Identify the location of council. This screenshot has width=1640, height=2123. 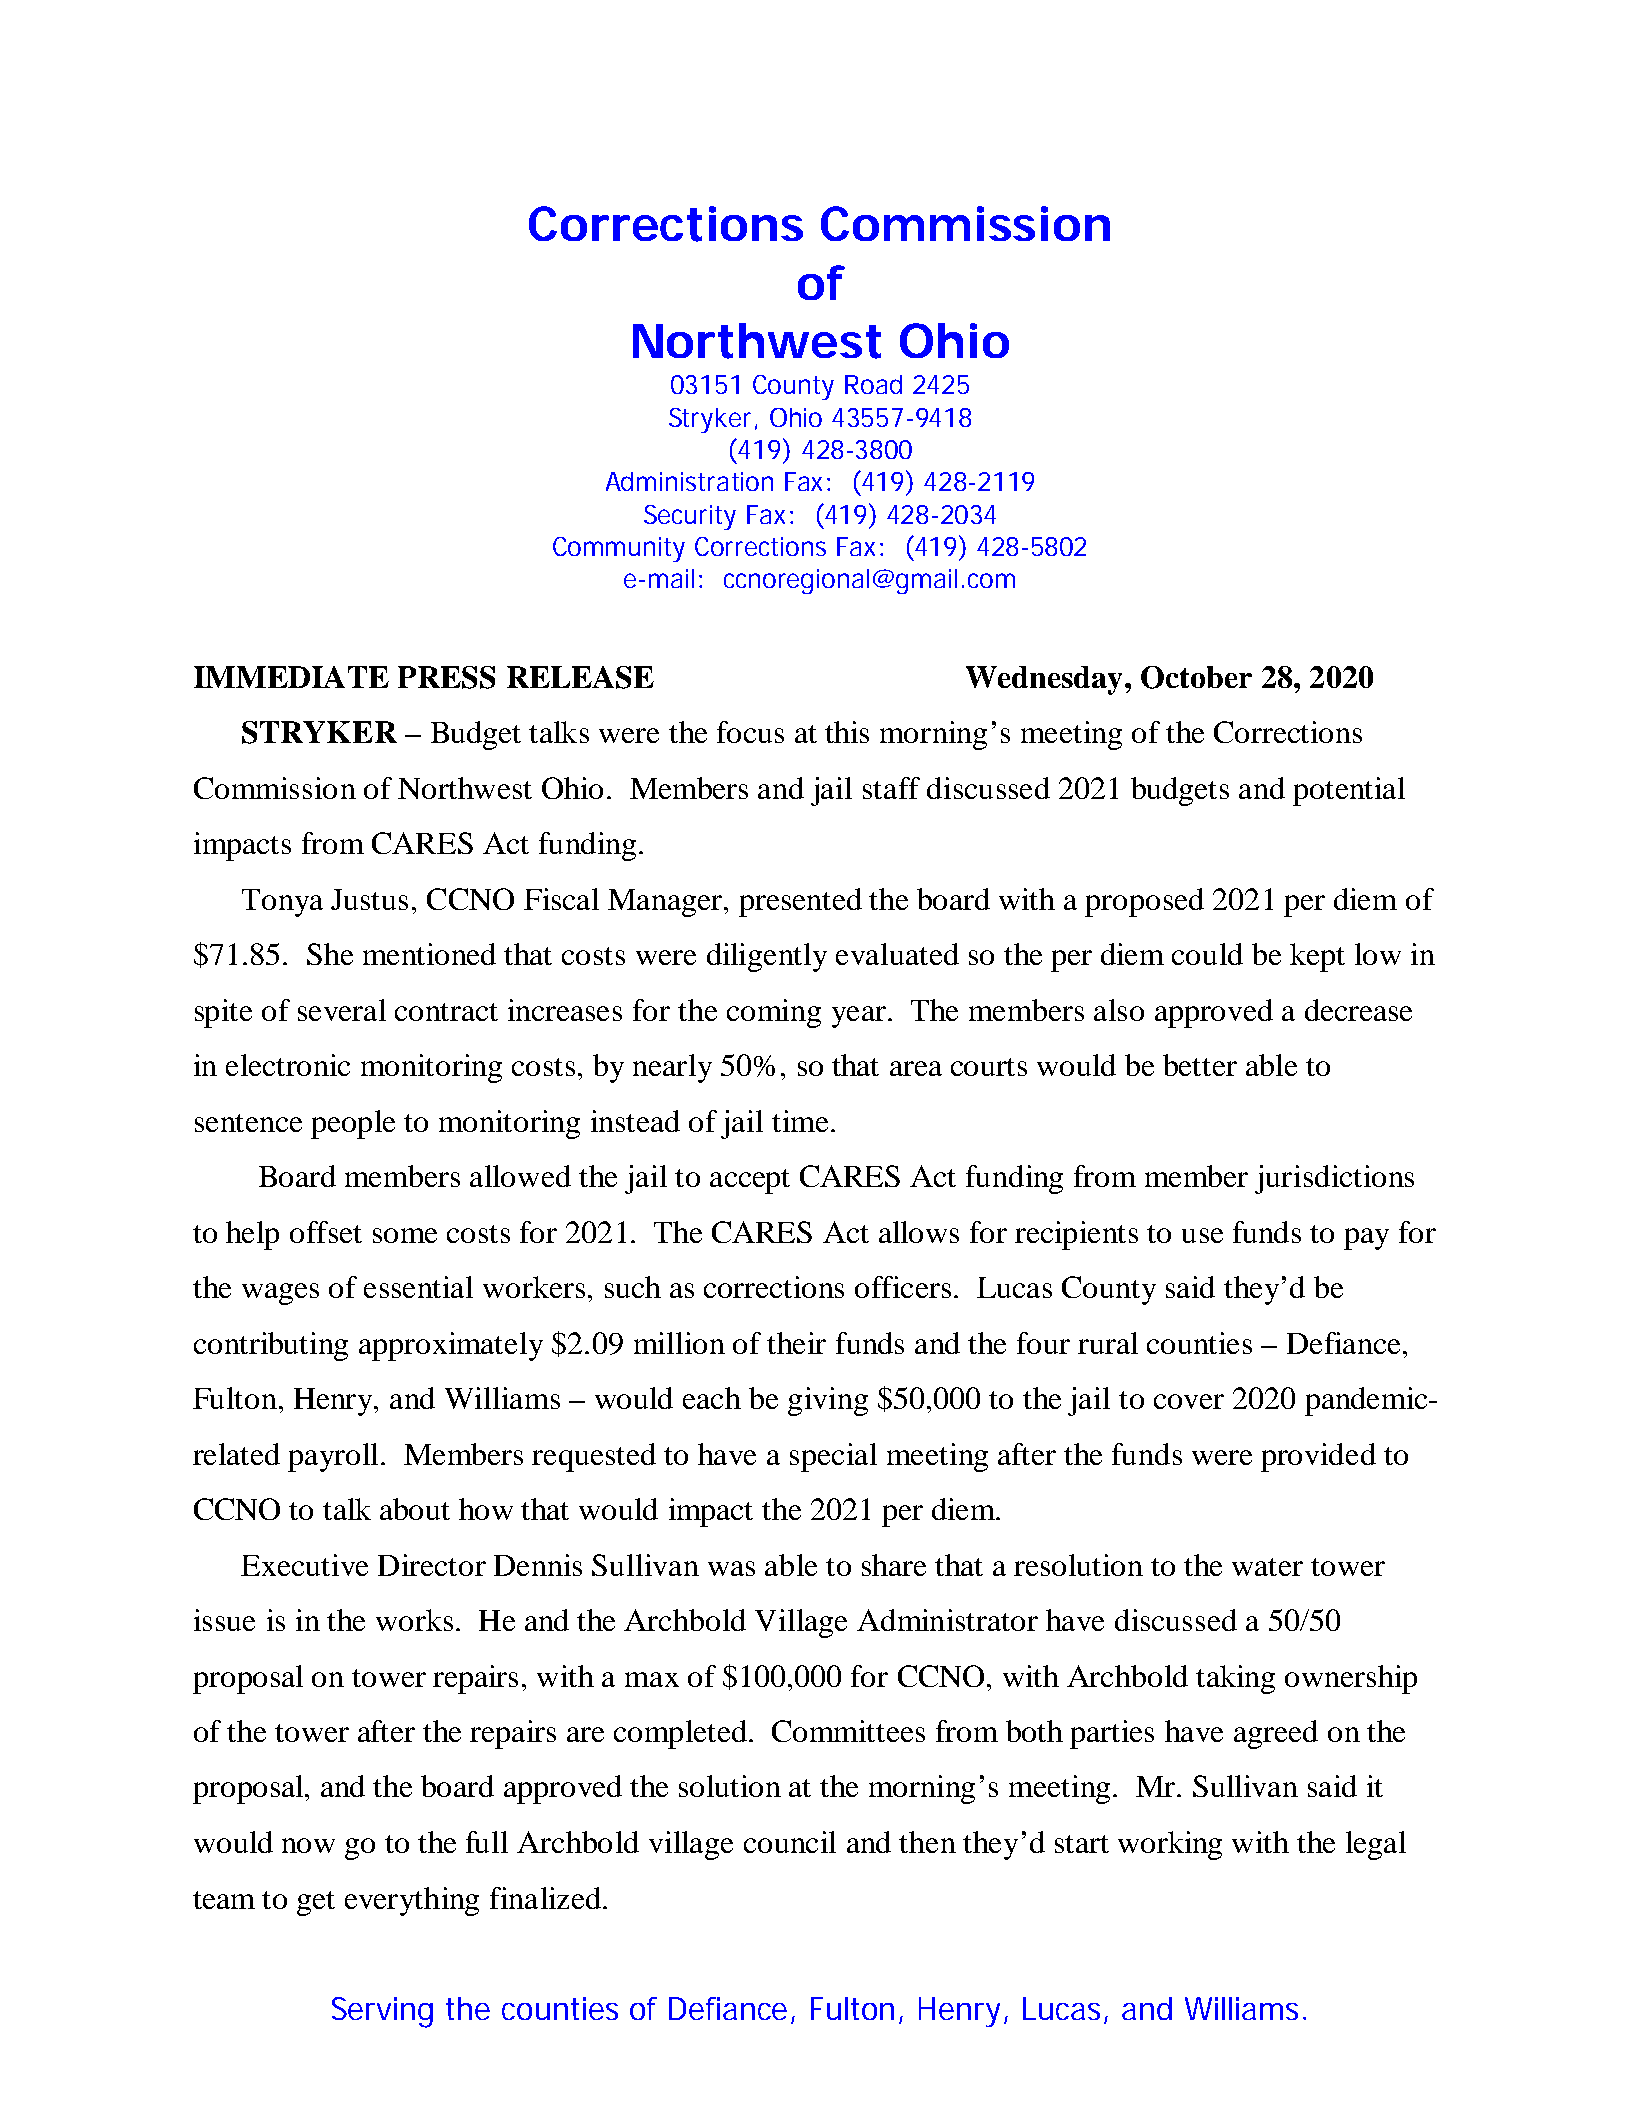
(790, 1842).
